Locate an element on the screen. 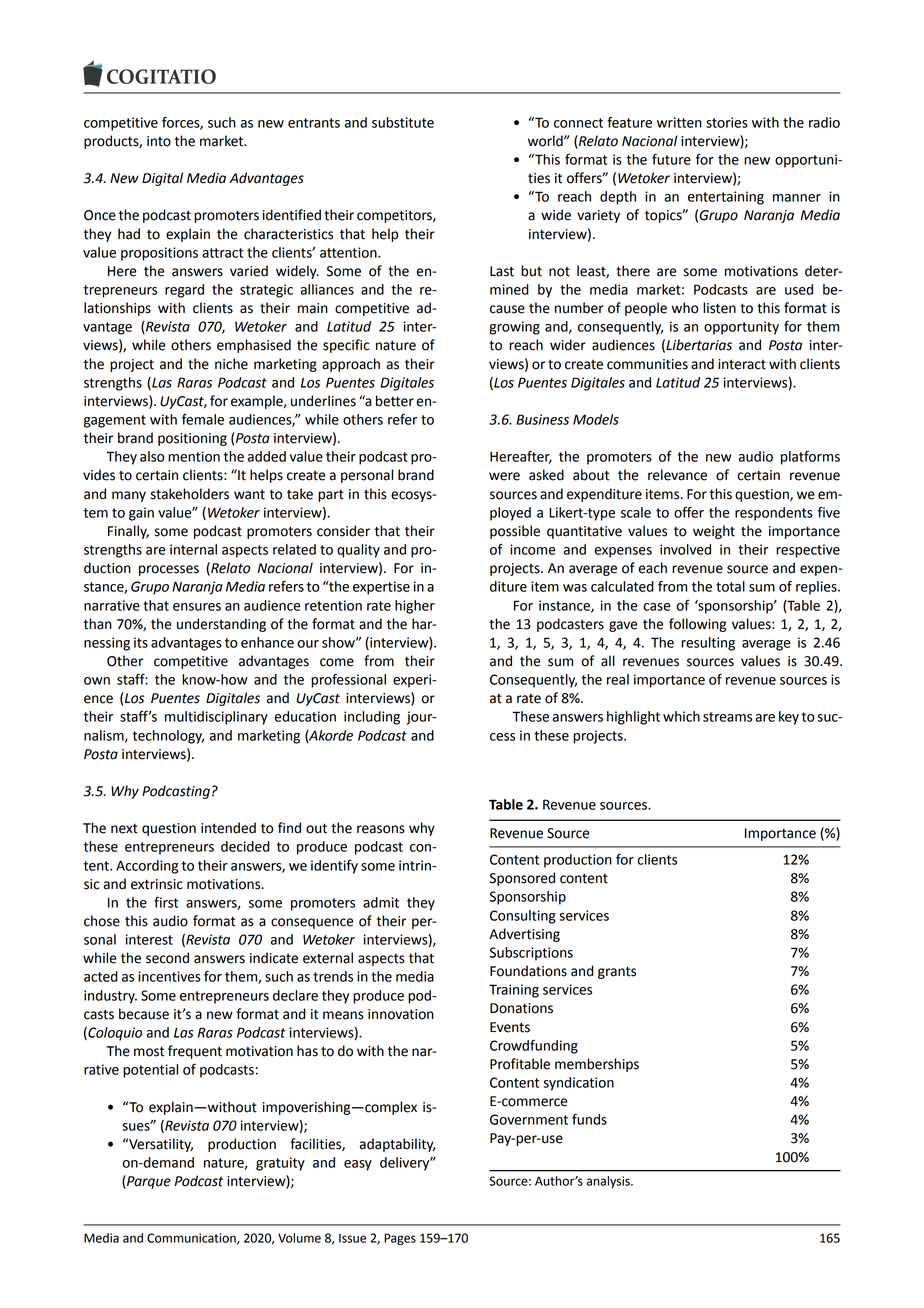 The image size is (924, 1308). stories is located at coordinates (727, 122).
